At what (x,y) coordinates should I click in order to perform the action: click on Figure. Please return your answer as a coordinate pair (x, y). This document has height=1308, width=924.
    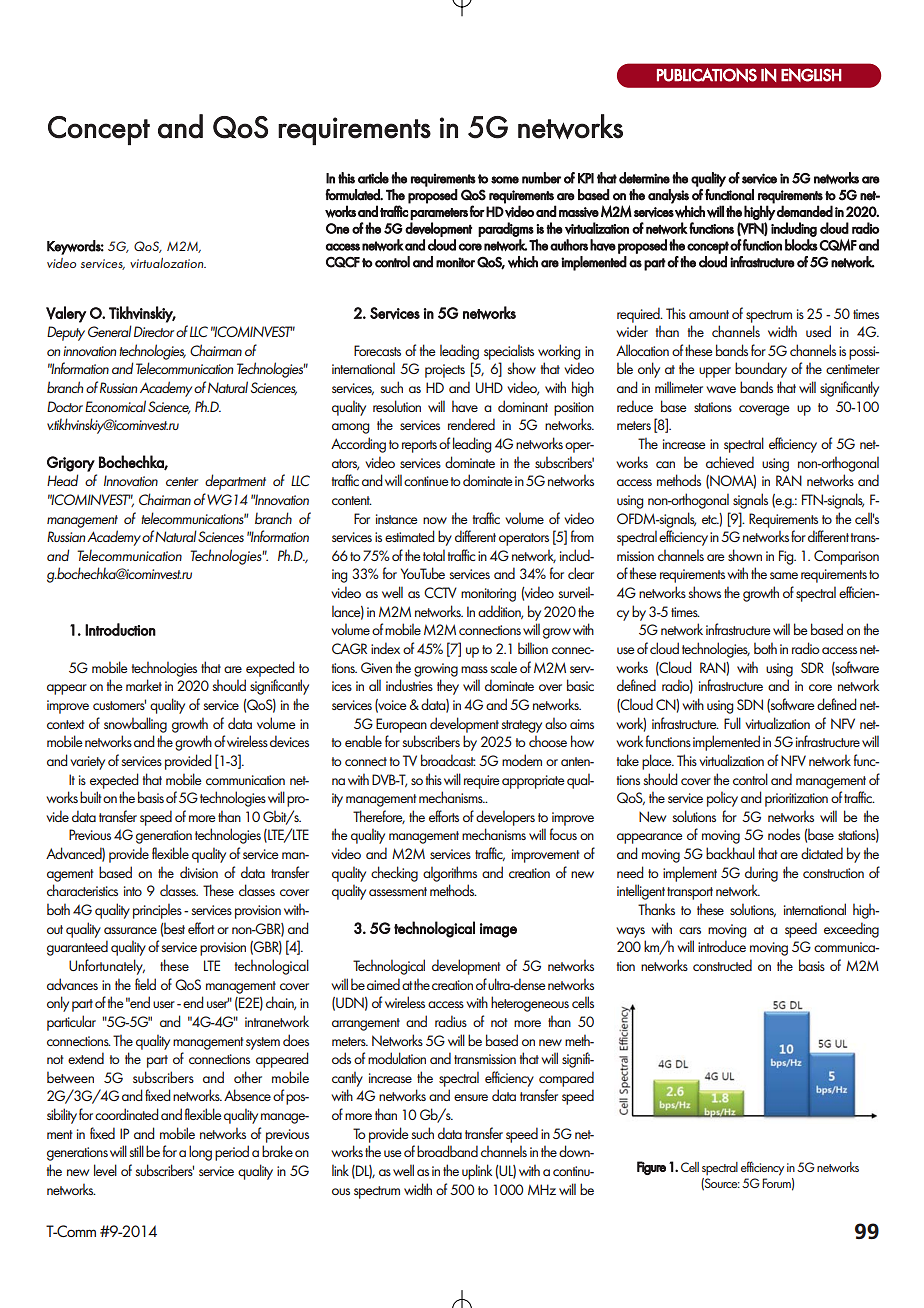
    Looking at the image, I should click on (651, 1168).
